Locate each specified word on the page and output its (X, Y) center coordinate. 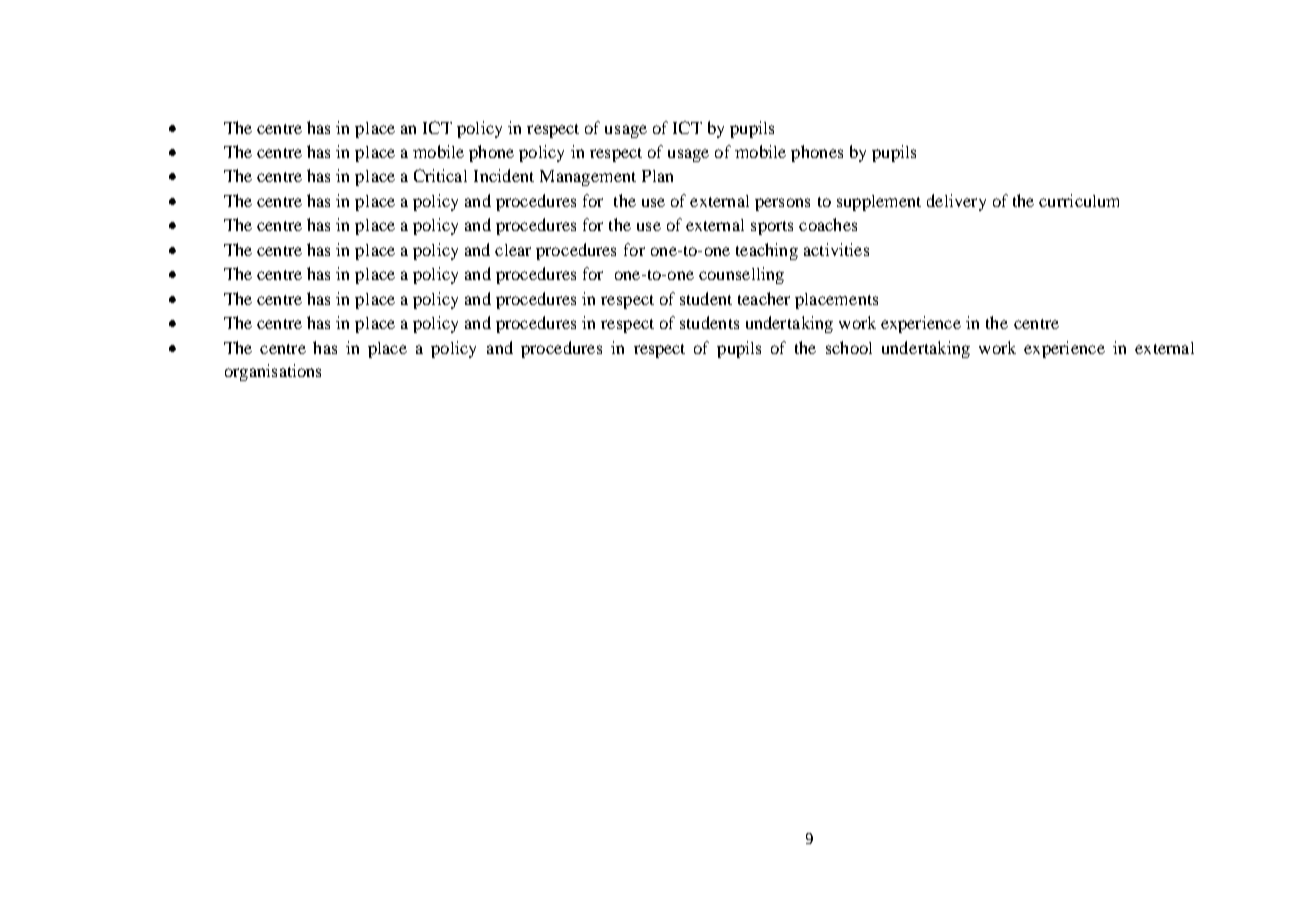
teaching (767, 251)
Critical (440, 175)
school (849, 347)
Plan (657, 176)
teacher (764, 298)
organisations (273, 372)
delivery (956, 202)
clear (513, 250)
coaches (828, 224)
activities (836, 249)
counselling (741, 275)
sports (772, 228)
